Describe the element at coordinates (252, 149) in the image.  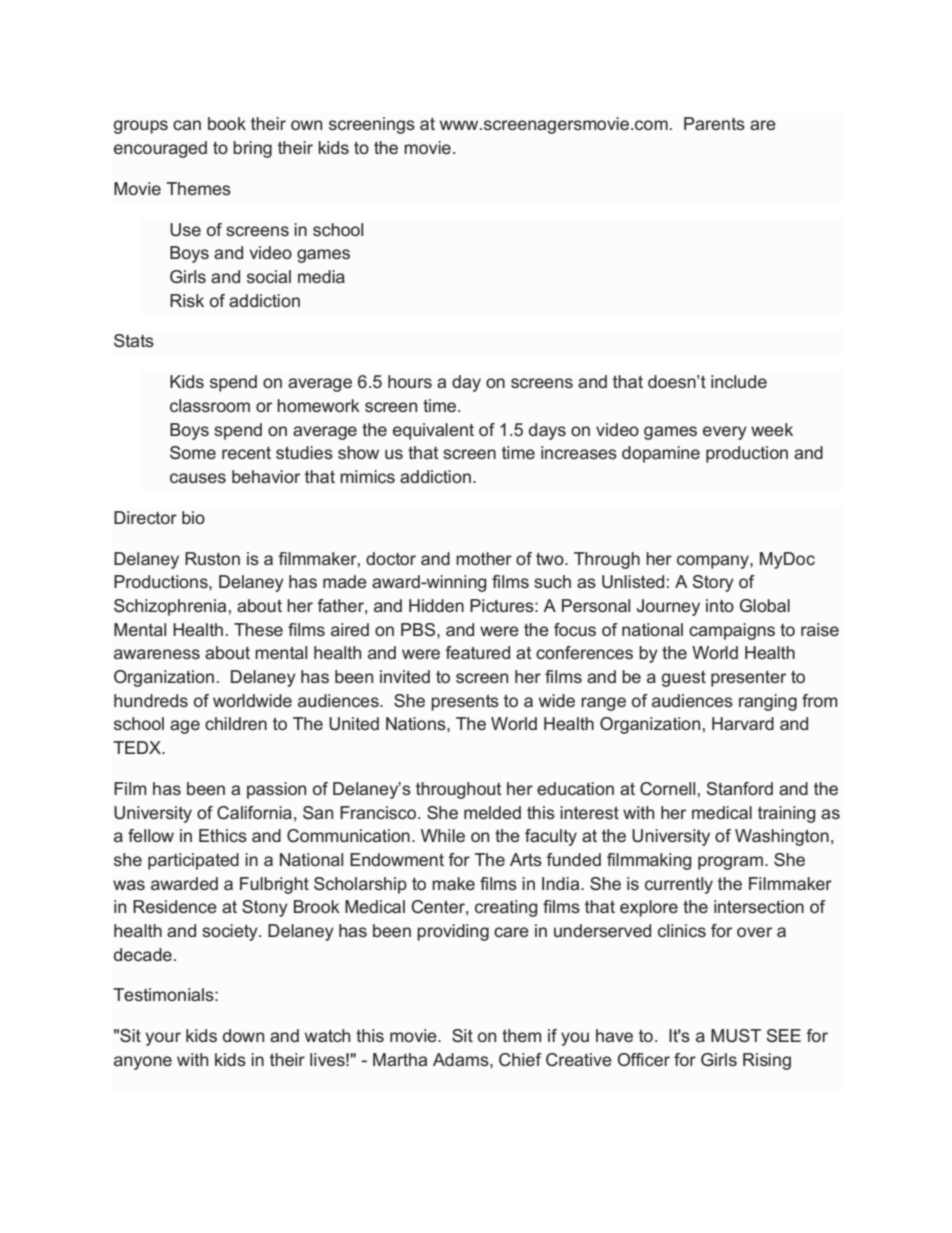
I see `bring` at that location.
